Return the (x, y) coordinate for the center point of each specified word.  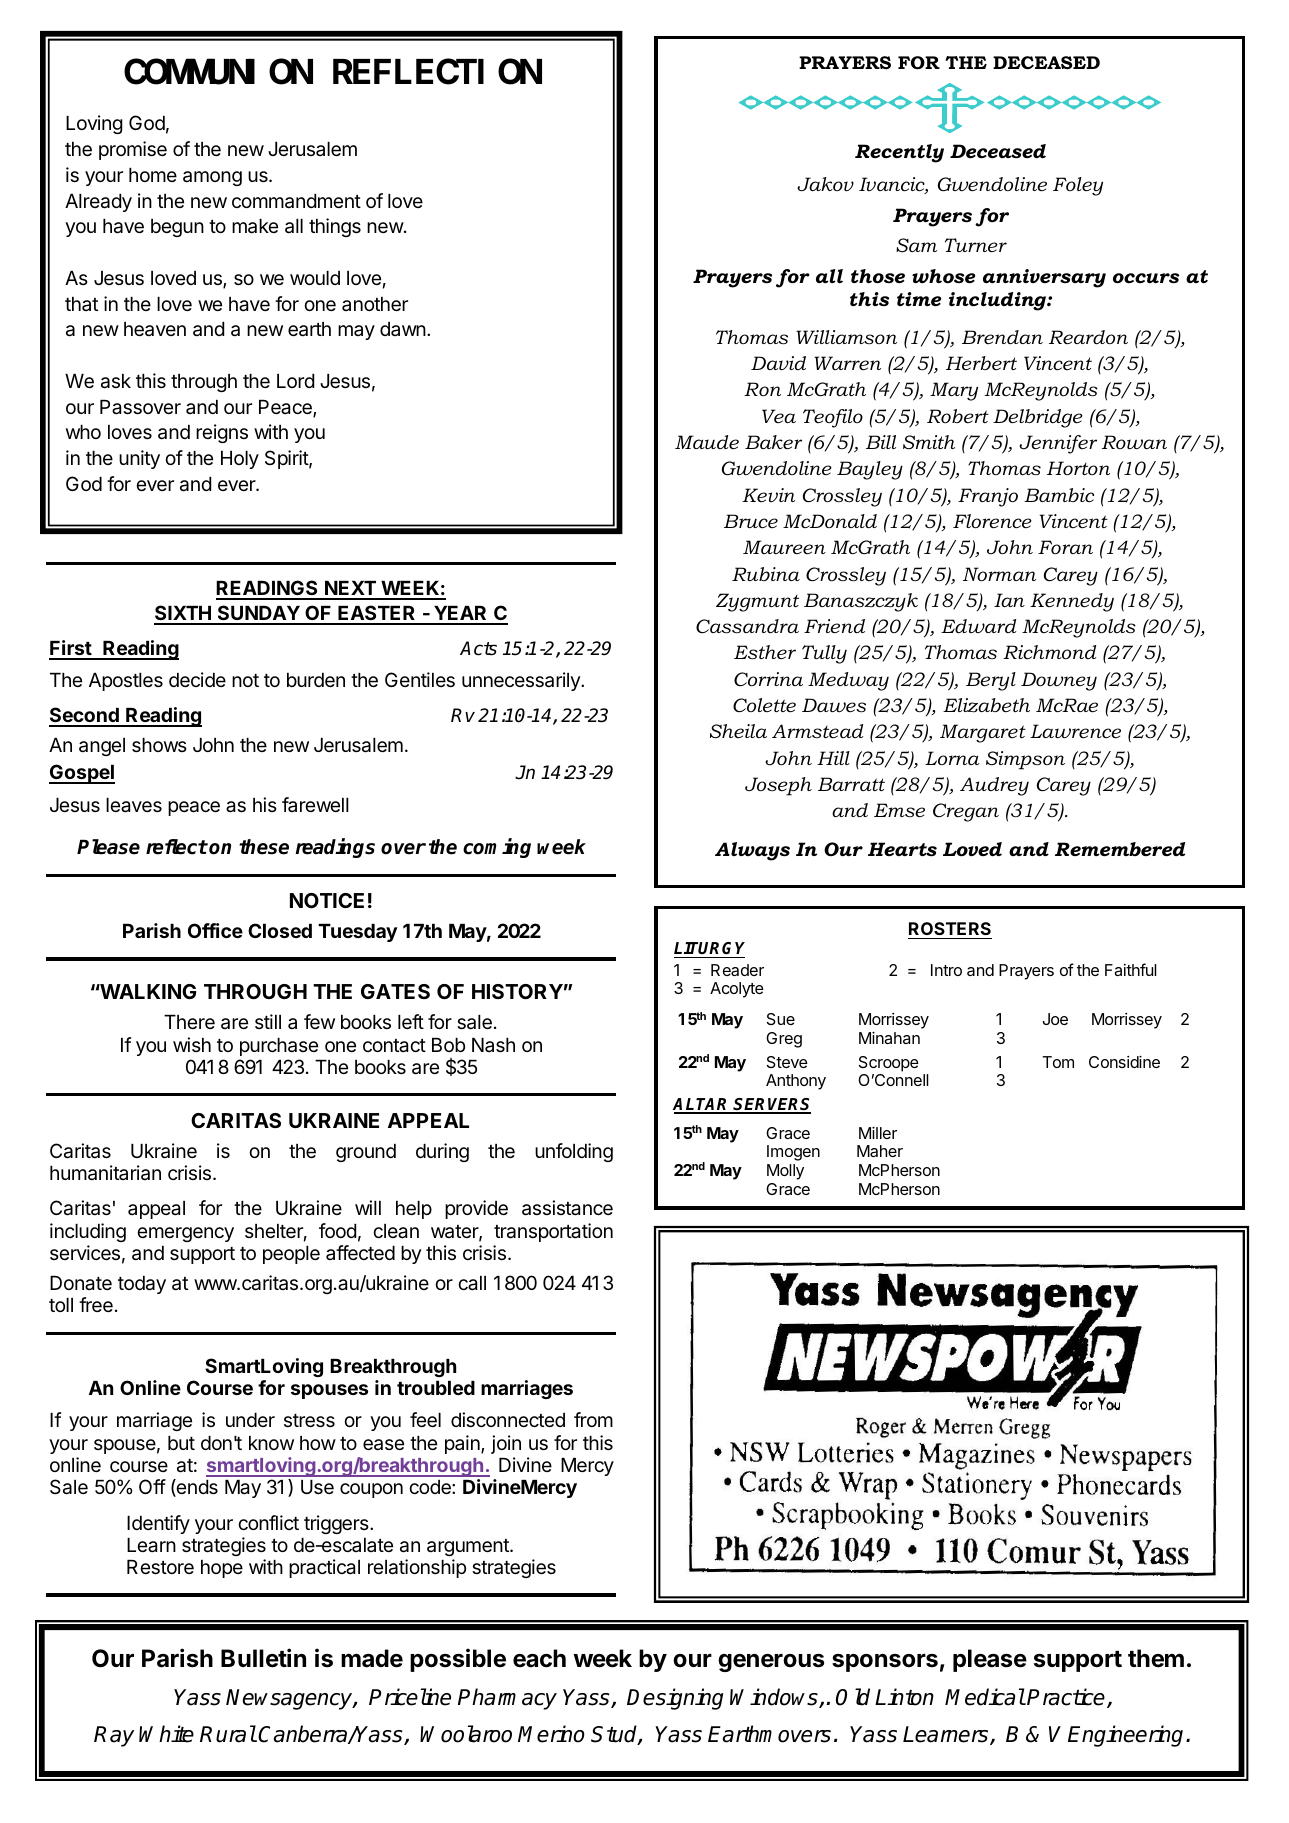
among (212, 178)
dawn (403, 329)
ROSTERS (950, 930)
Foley (1078, 186)
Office (215, 930)
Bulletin (263, 1658)
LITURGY (709, 950)
